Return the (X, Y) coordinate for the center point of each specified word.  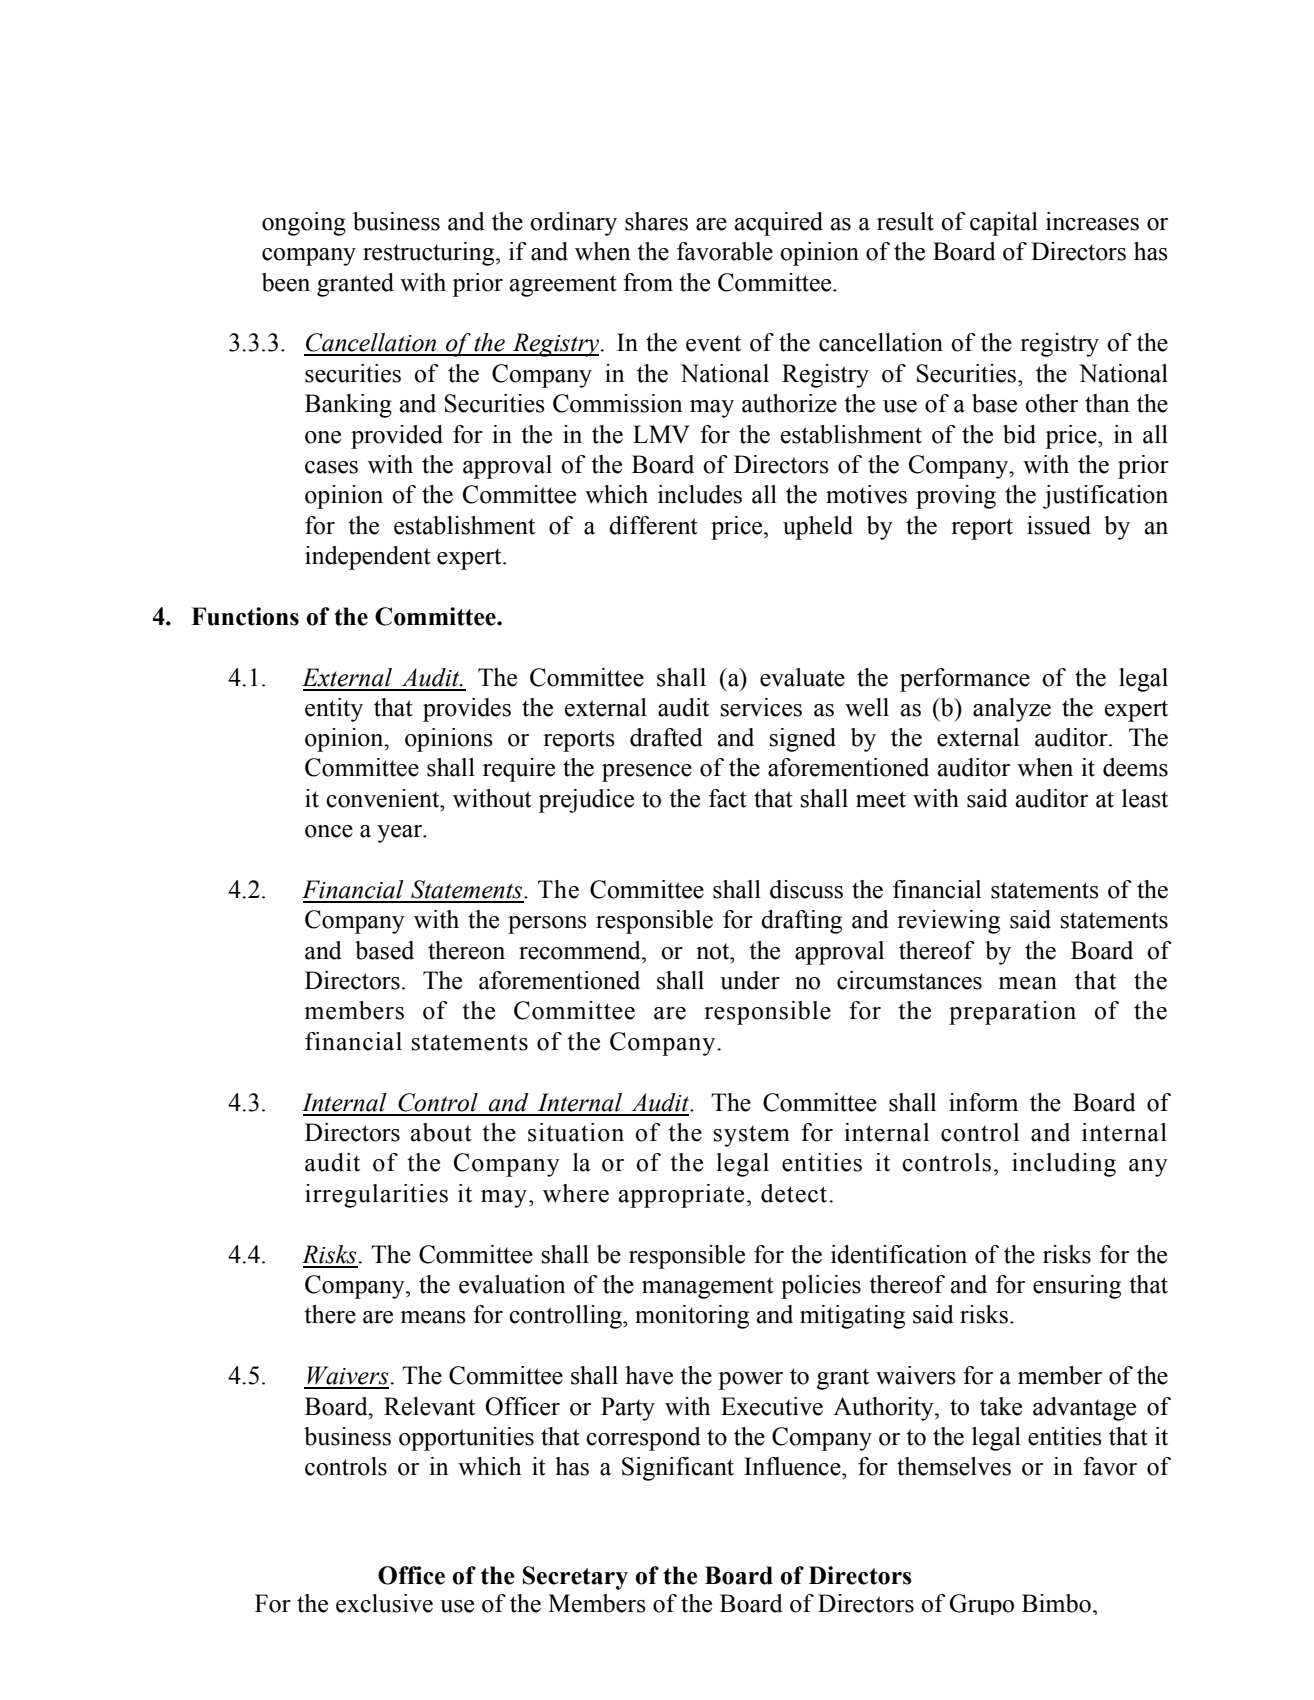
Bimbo (1056, 1603)
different (653, 525)
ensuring (1077, 1287)
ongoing (304, 224)
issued (1059, 525)
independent (368, 558)
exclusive (384, 1603)
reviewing (948, 922)
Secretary (575, 1578)
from (648, 282)
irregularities (376, 1196)
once (329, 831)
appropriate (681, 1196)
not (714, 951)
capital (1004, 224)
